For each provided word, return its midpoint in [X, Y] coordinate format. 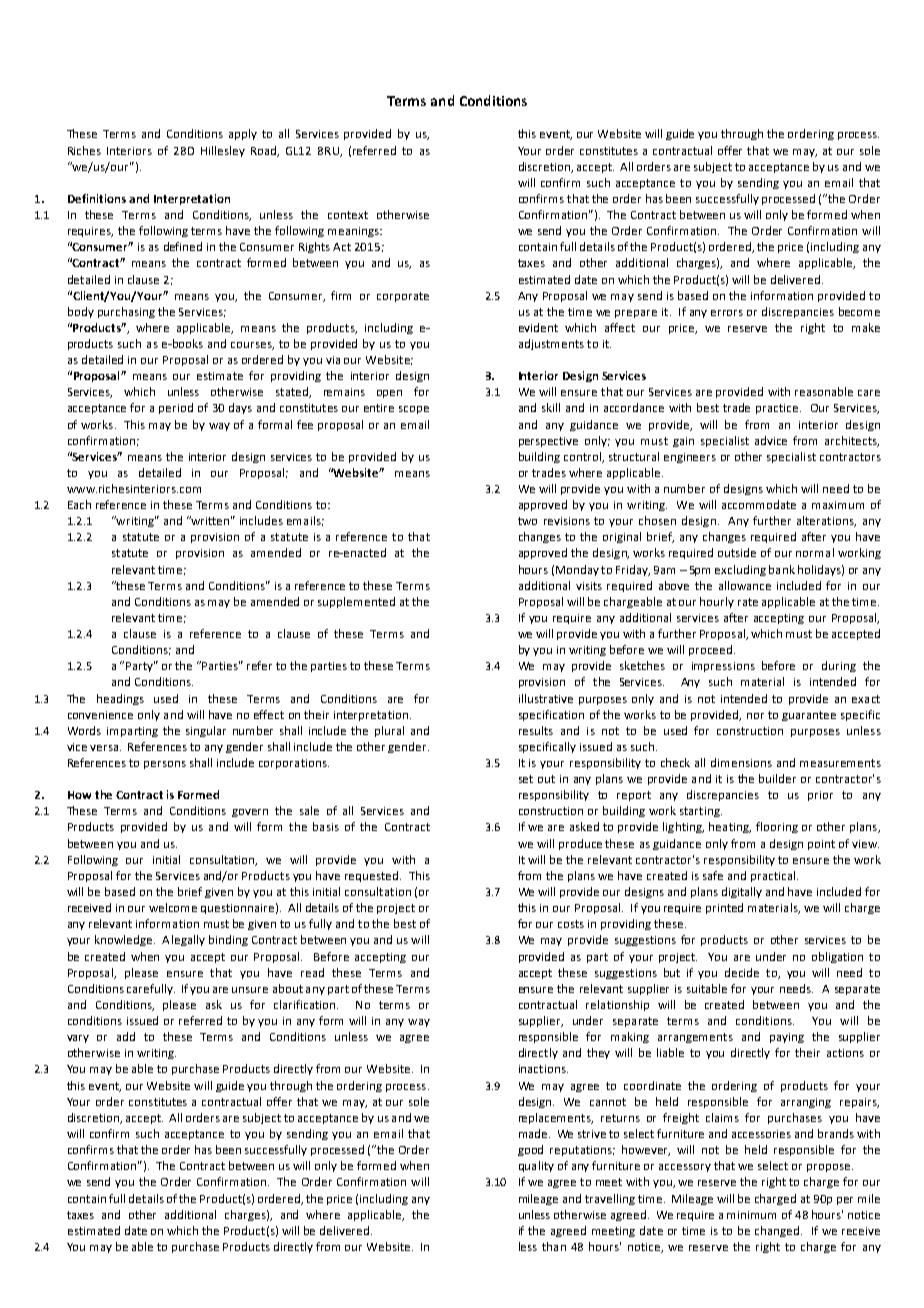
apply [243, 134]
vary [78, 1039]
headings [120, 699]
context [348, 215]
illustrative [546, 698]
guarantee [809, 716]
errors [727, 313]
